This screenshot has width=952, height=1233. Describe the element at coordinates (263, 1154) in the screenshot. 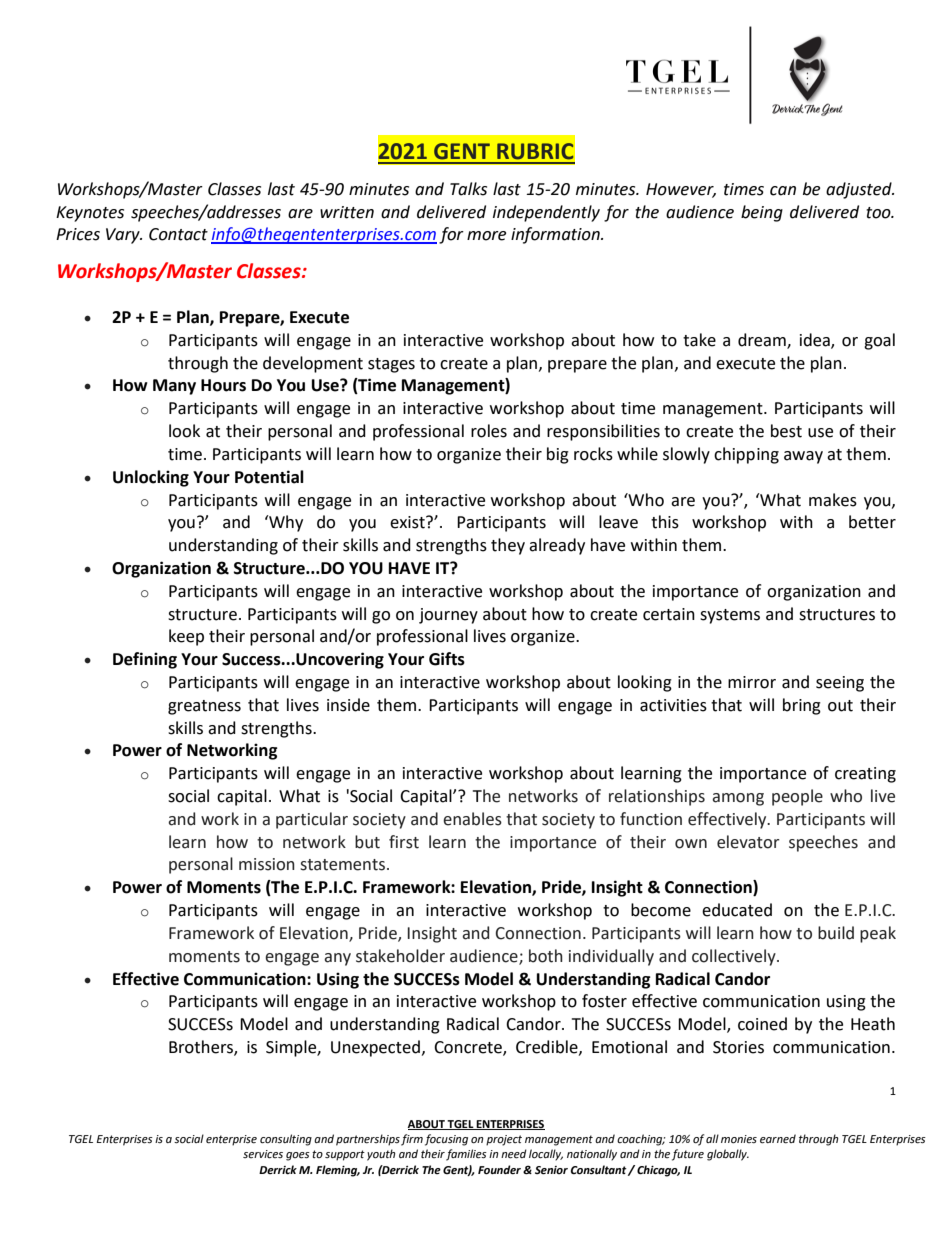

I see `services` at that location.
